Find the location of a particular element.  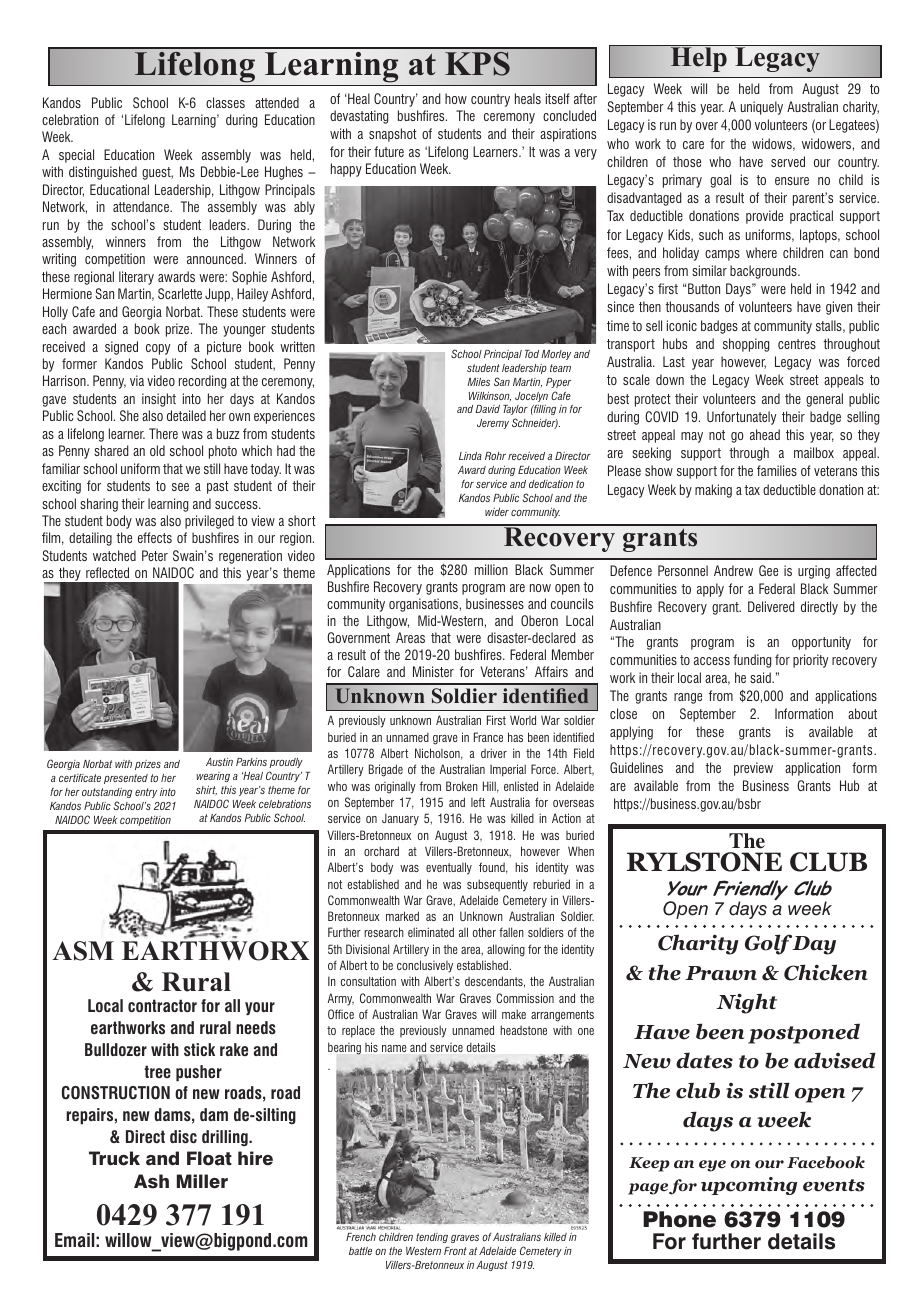

uniquely is located at coordinates (762, 108).
